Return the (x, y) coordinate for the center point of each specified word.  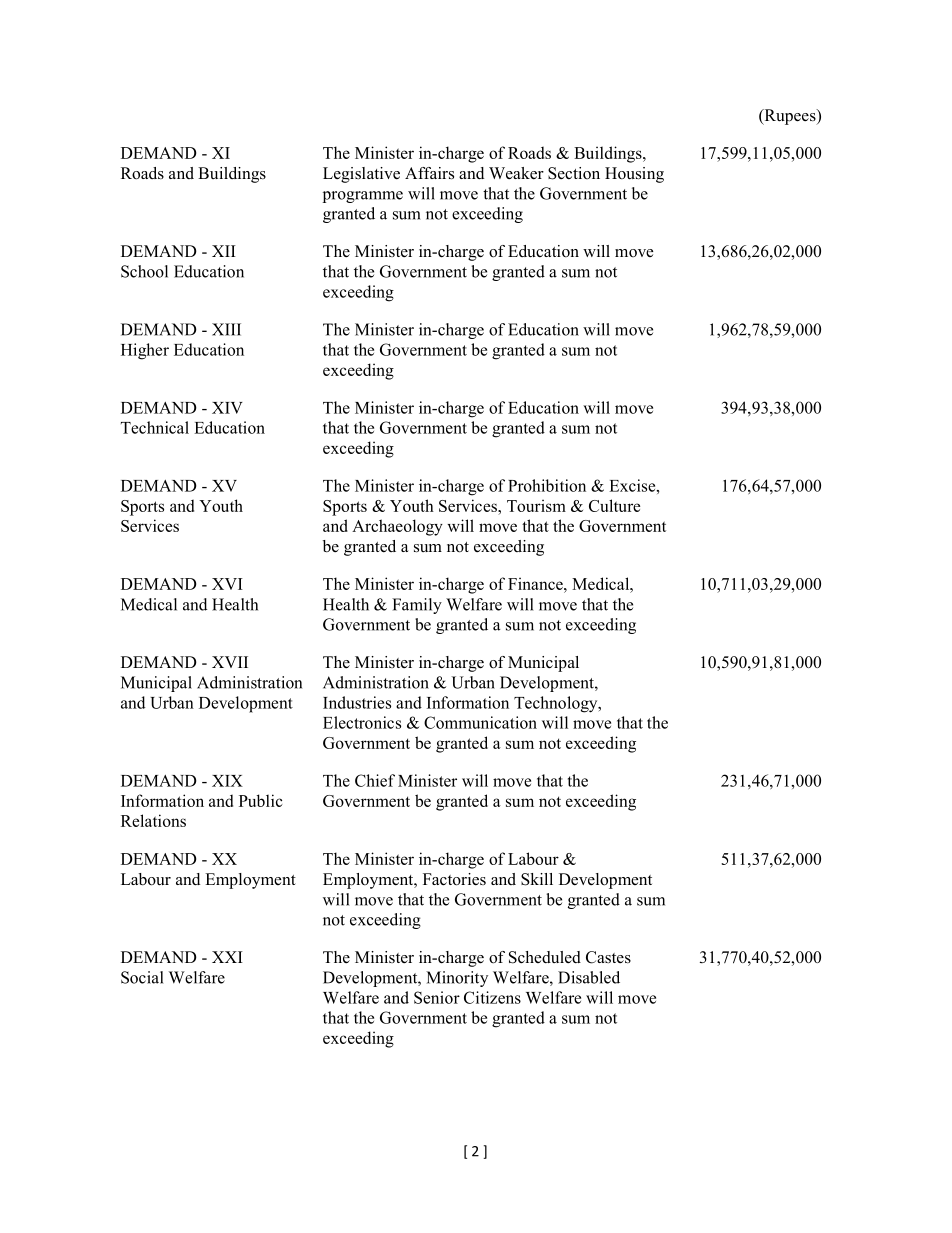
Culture (614, 505)
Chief (375, 780)
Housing (634, 175)
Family (417, 606)
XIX (227, 781)
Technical (155, 427)
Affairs (429, 173)
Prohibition (547, 485)
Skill (537, 879)
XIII (226, 329)
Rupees (790, 117)
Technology (557, 704)
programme (363, 197)
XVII (230, 662)
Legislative (361, 175)
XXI (227, 957)
